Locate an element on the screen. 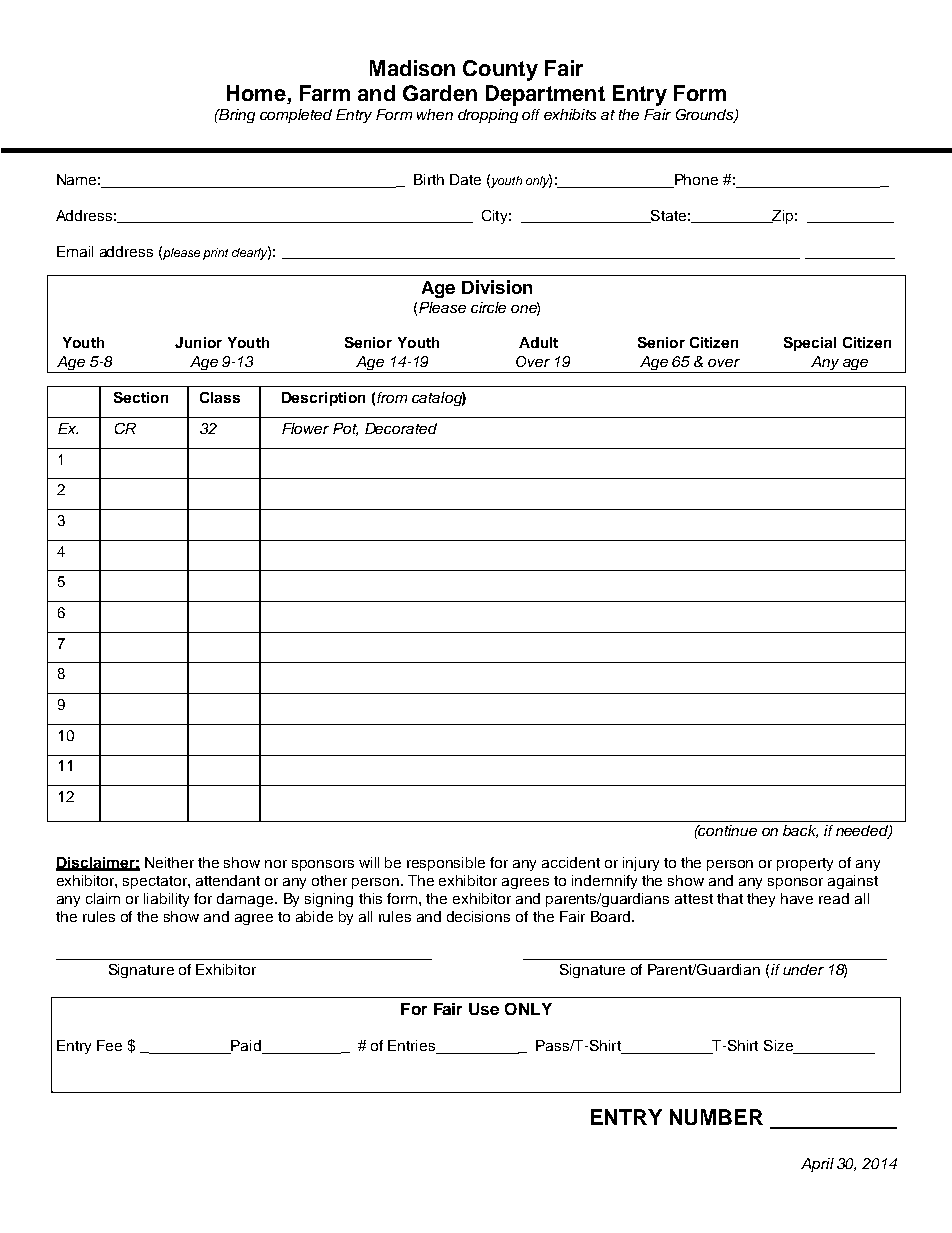 The width and height of the screenshot is (952, 1233). Fee is located at coordinates (109, 1045).
